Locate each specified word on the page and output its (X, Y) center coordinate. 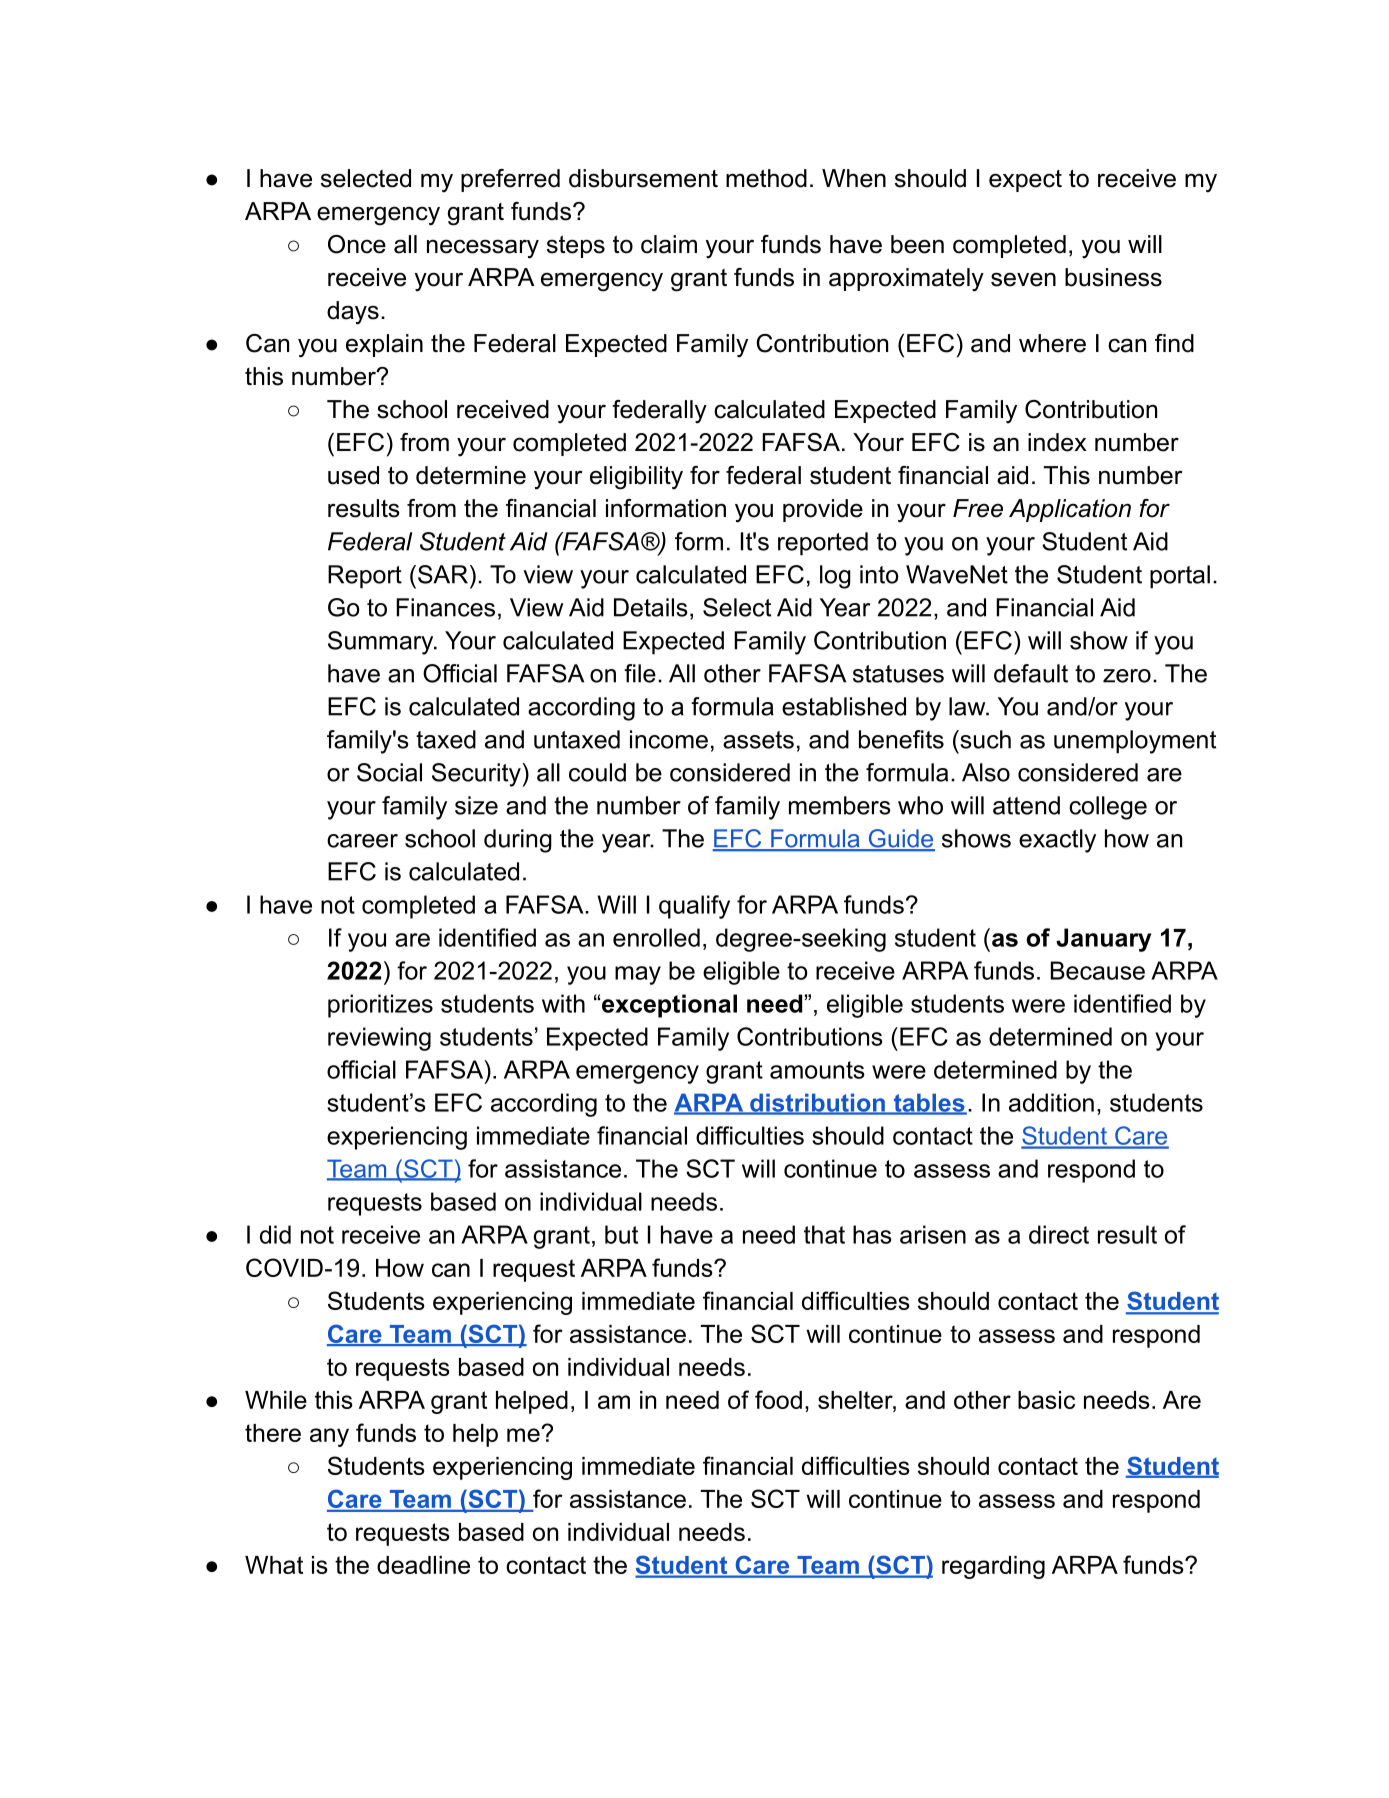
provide (823, 510)
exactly (1057, 841)
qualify (694, 907)
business (1113, 277)
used (353, 475)
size (476, 805)
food (778, 1399)
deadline (423, 1565)
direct (1059, 1234)
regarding (993, 1567)
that (824, 1234)
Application (1070, 510)
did (275, 1234)
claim (669, 244)
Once (357, 244)
